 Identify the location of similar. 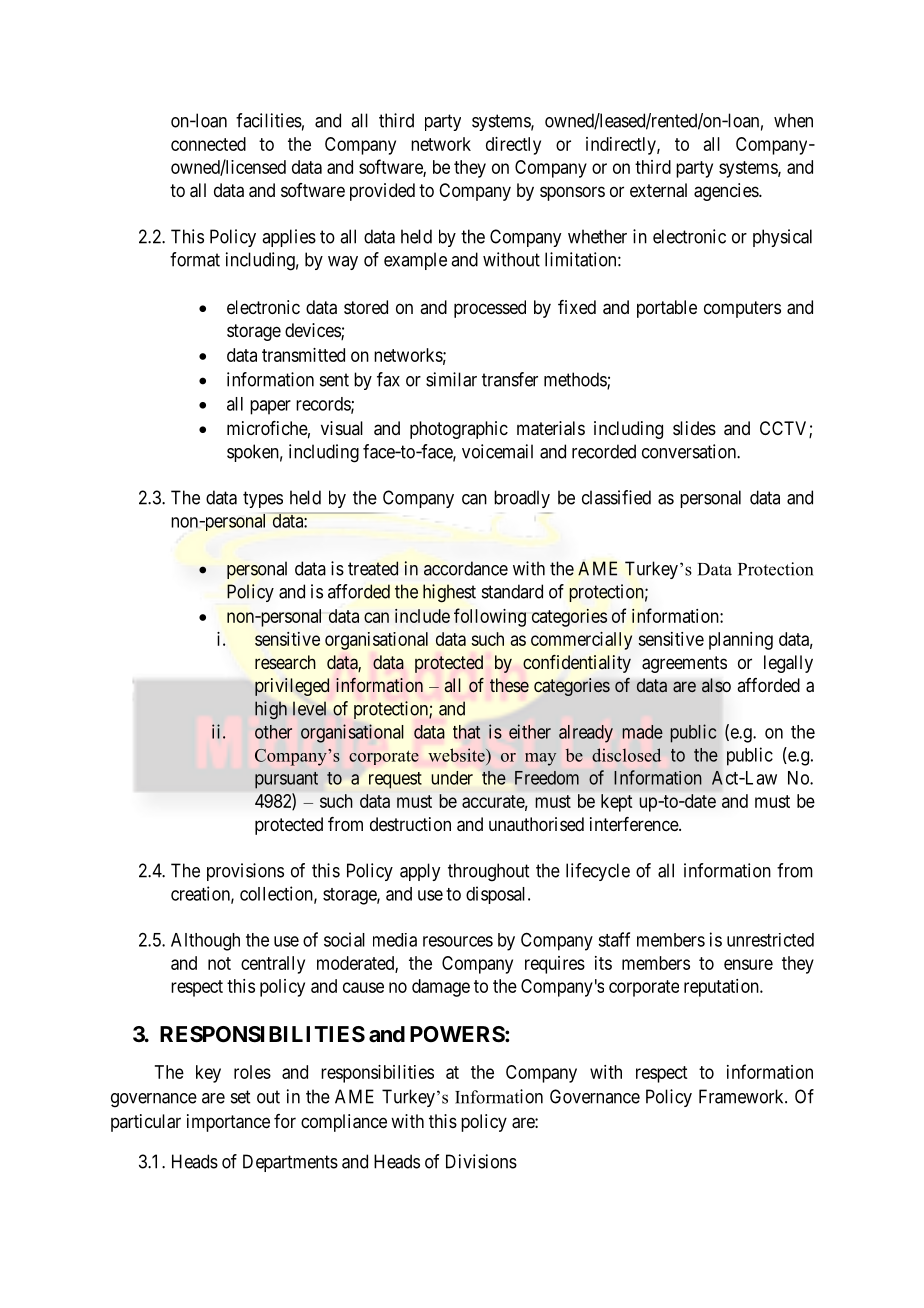
(451, 379).
